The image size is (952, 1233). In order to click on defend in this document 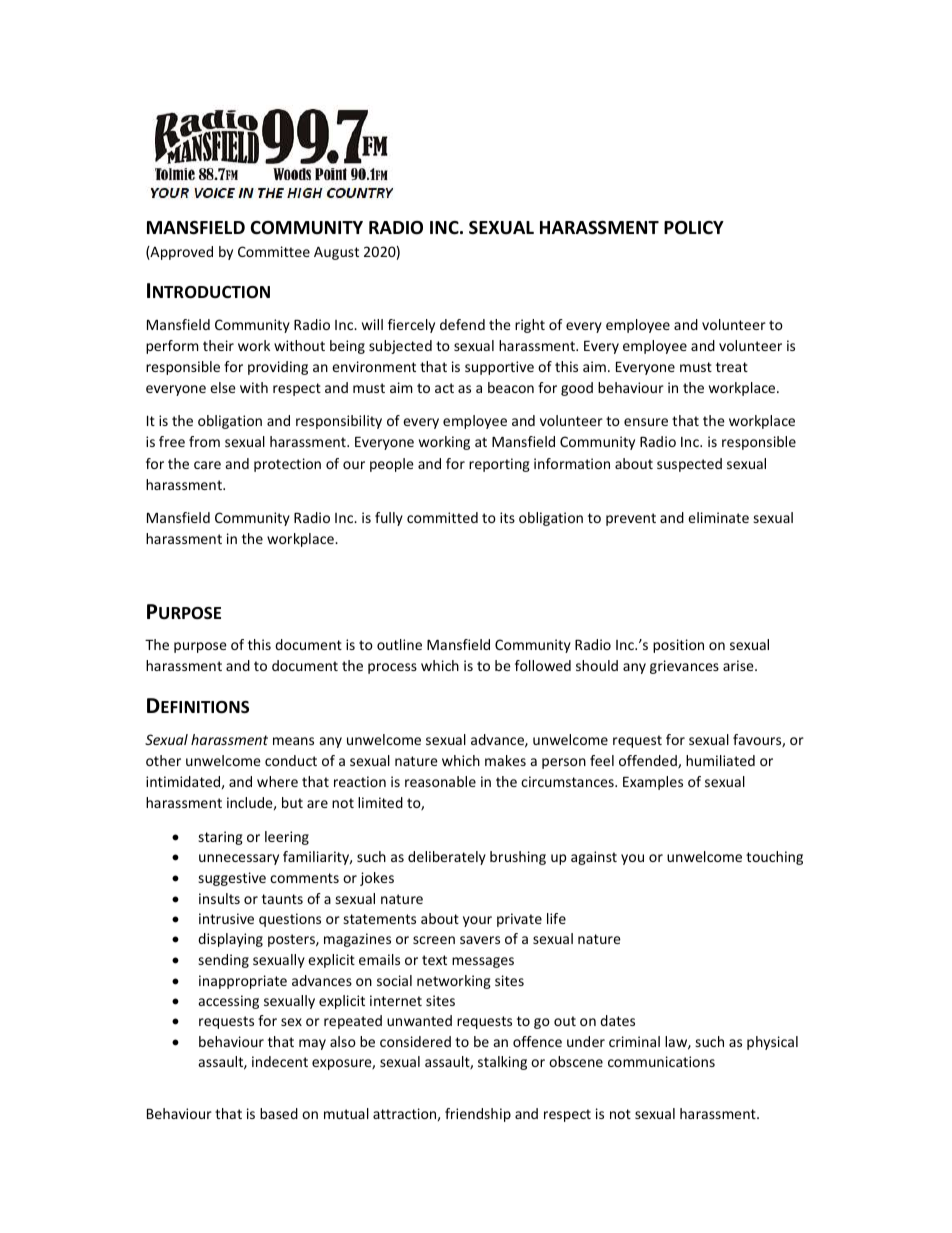, I will do `click(462, 324)`.
